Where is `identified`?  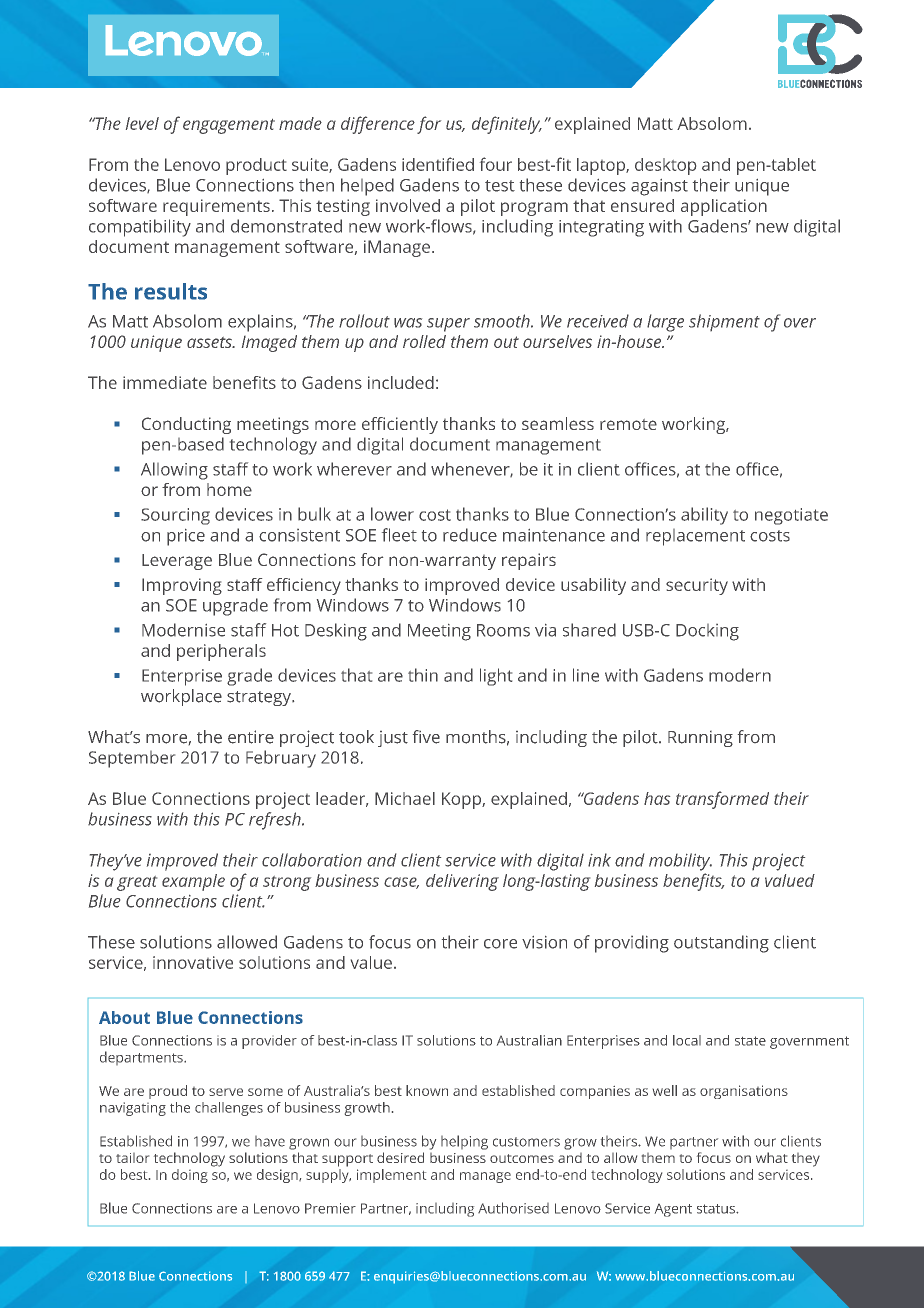 identified is located at coordinates (438, 164).
